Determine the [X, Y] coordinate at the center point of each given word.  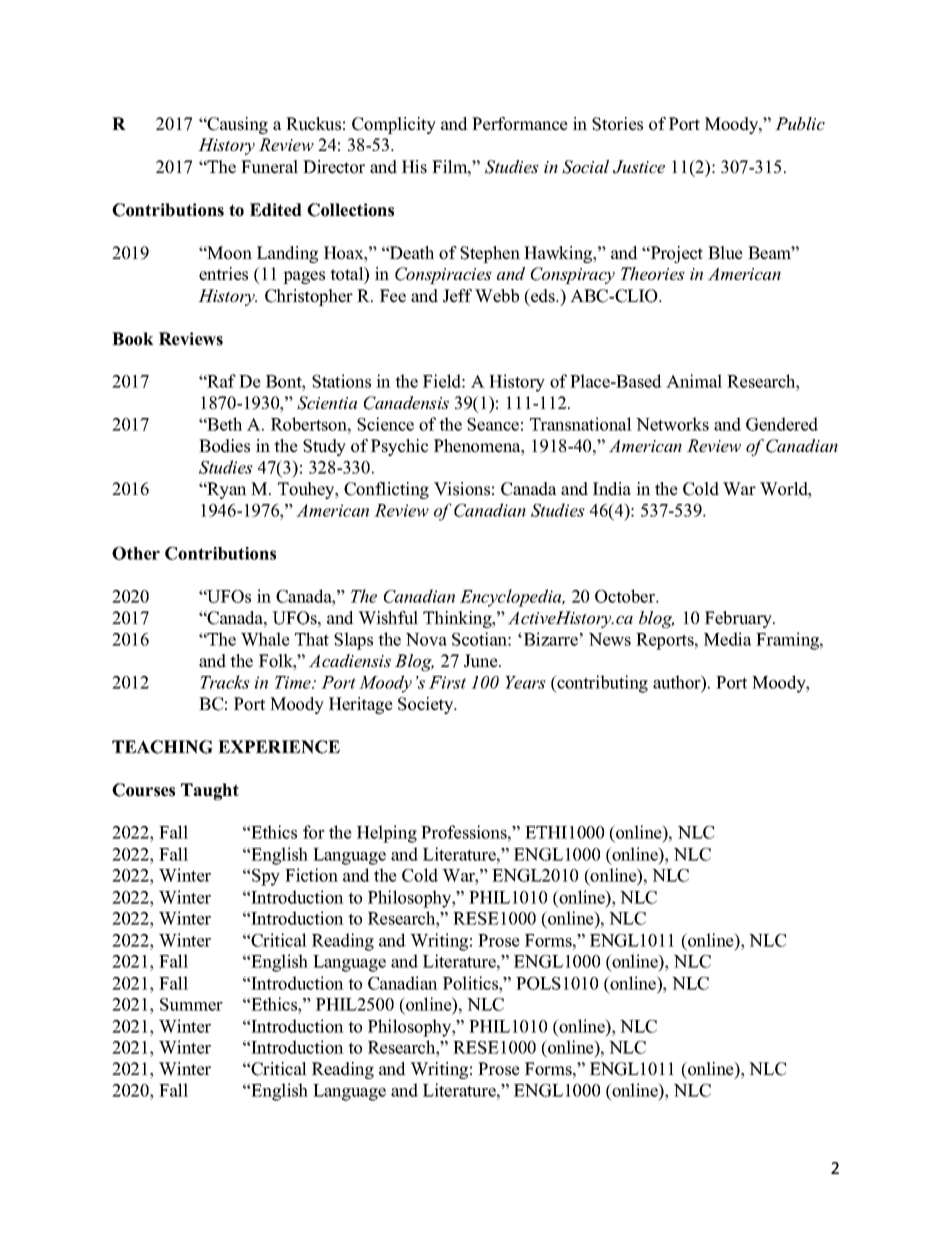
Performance [520, 124]
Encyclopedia [512, 598]
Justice [639, 167]
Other [136, 553]
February [740, 619]
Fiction [311, 875]
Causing [237, 125]
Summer [191, 1004]
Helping [387, 834]
